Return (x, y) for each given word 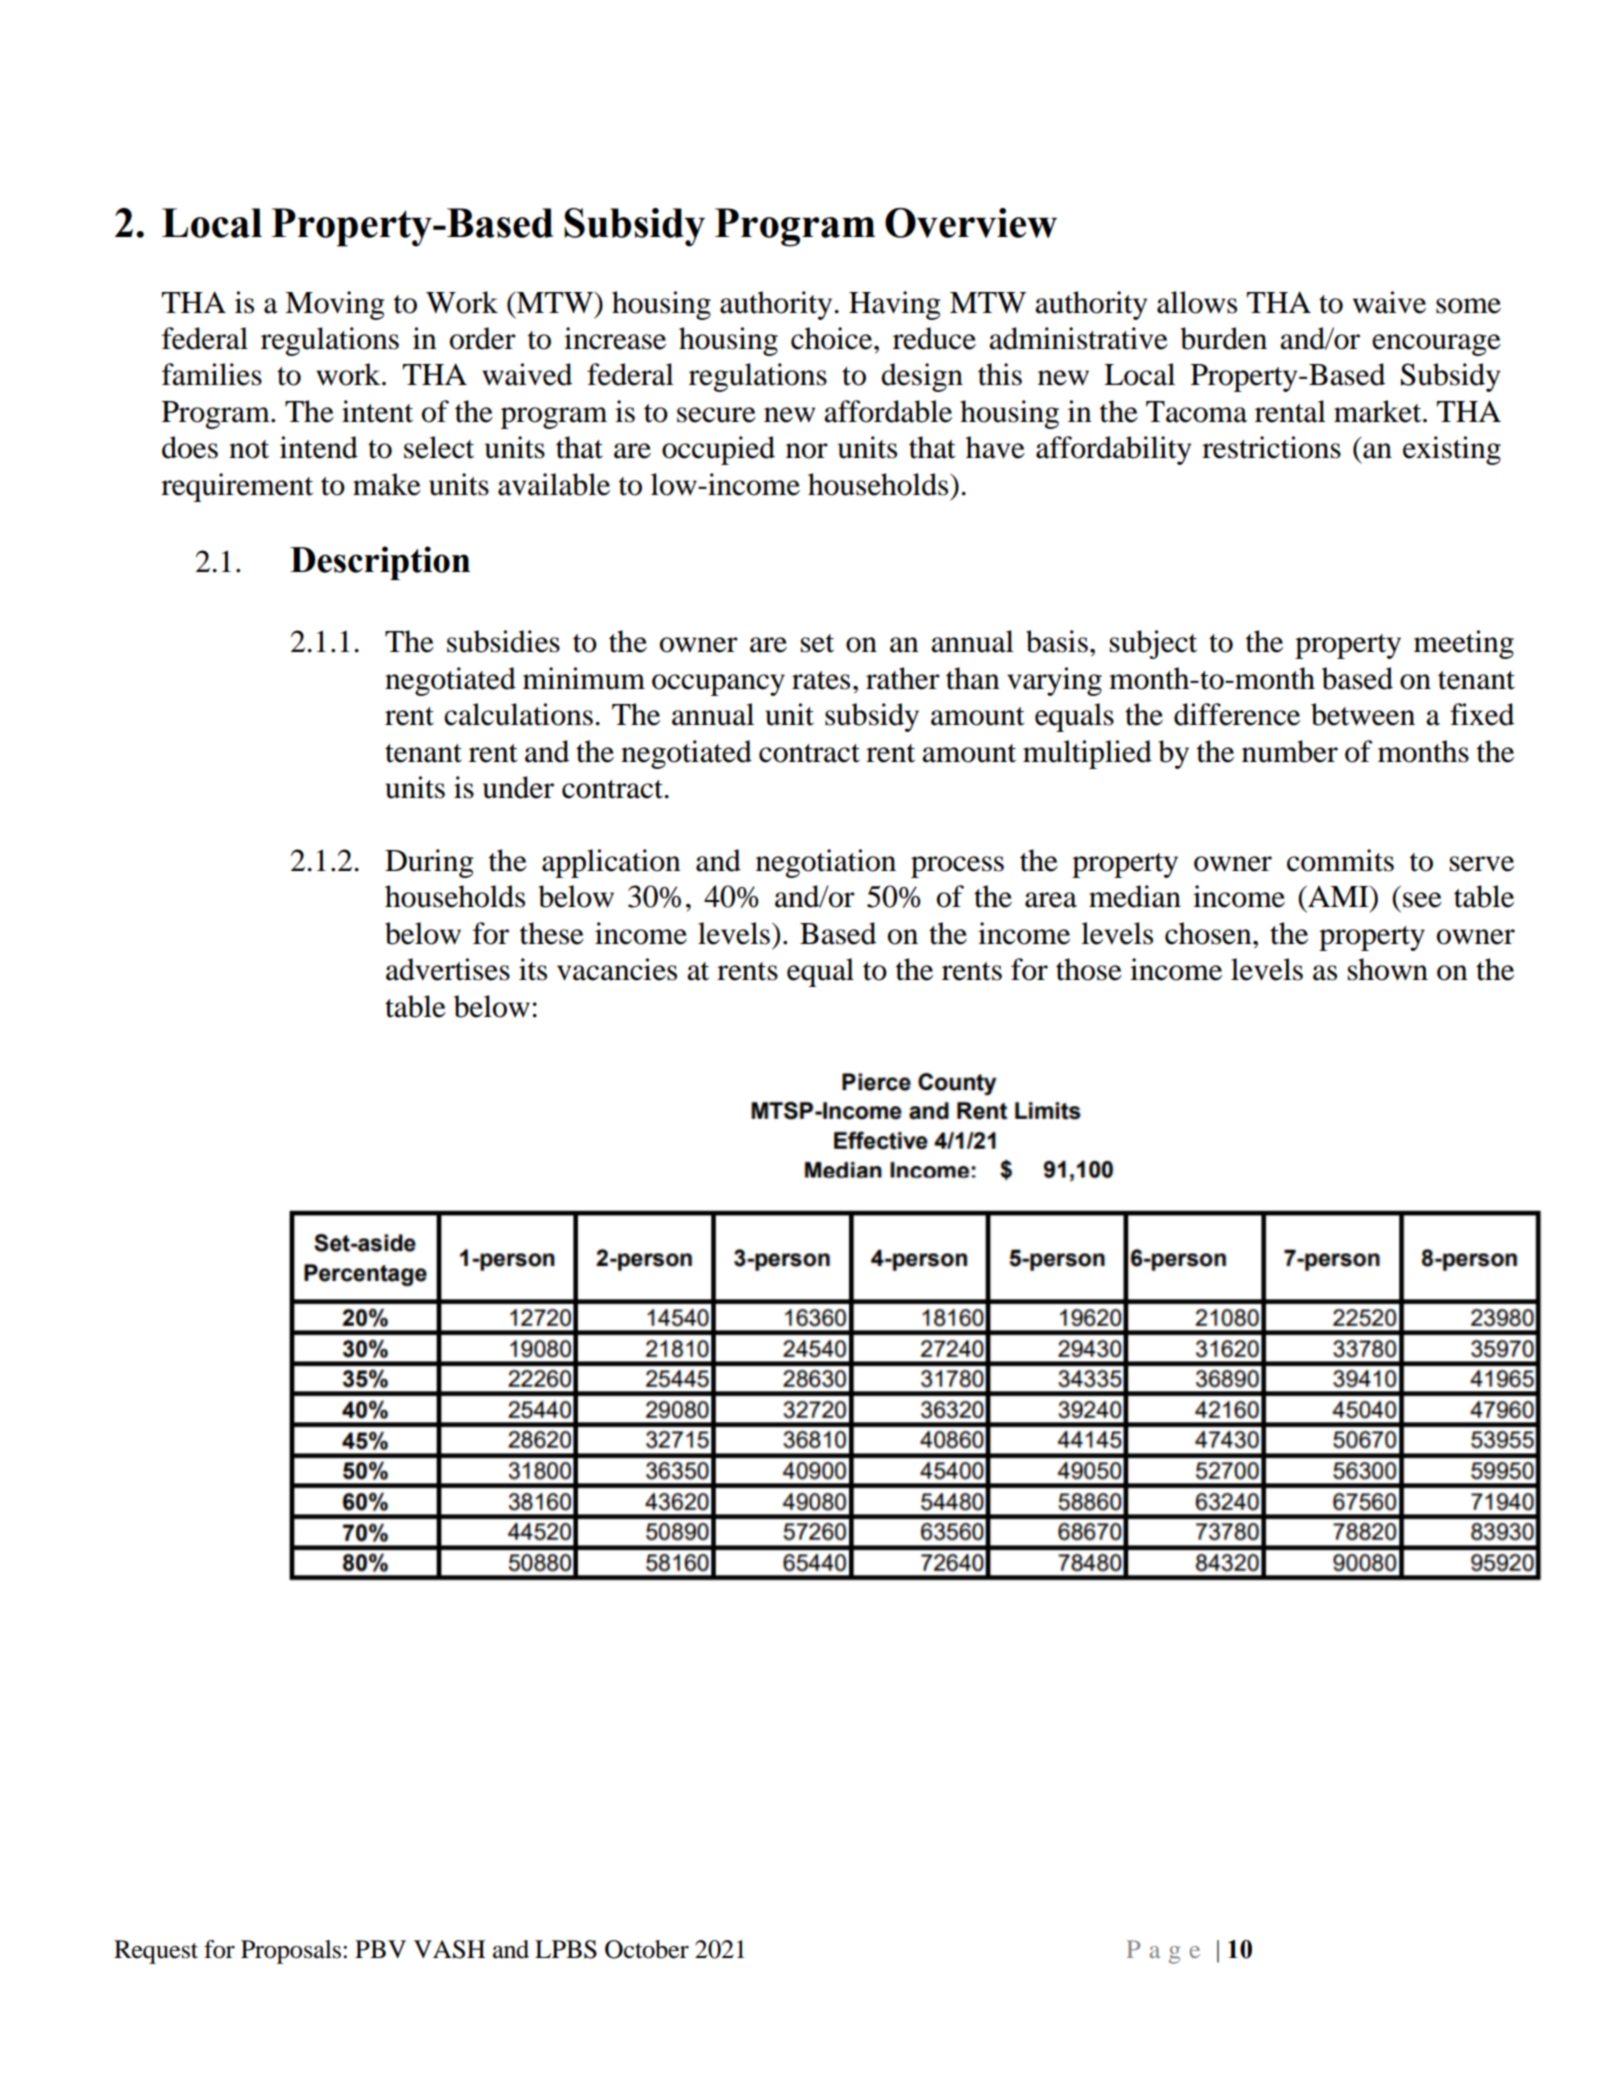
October (647, 1949)
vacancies (617, 969)
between (1363, 714)
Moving (335, 305)
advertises (448, 969)
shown (1388, 969)
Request (156, 1952)
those (1089, 969)
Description (380, 563)
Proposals (292, 1952)
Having (895, 305)
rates (821, 680)
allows (1197, 302)
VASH (449, 1949)
